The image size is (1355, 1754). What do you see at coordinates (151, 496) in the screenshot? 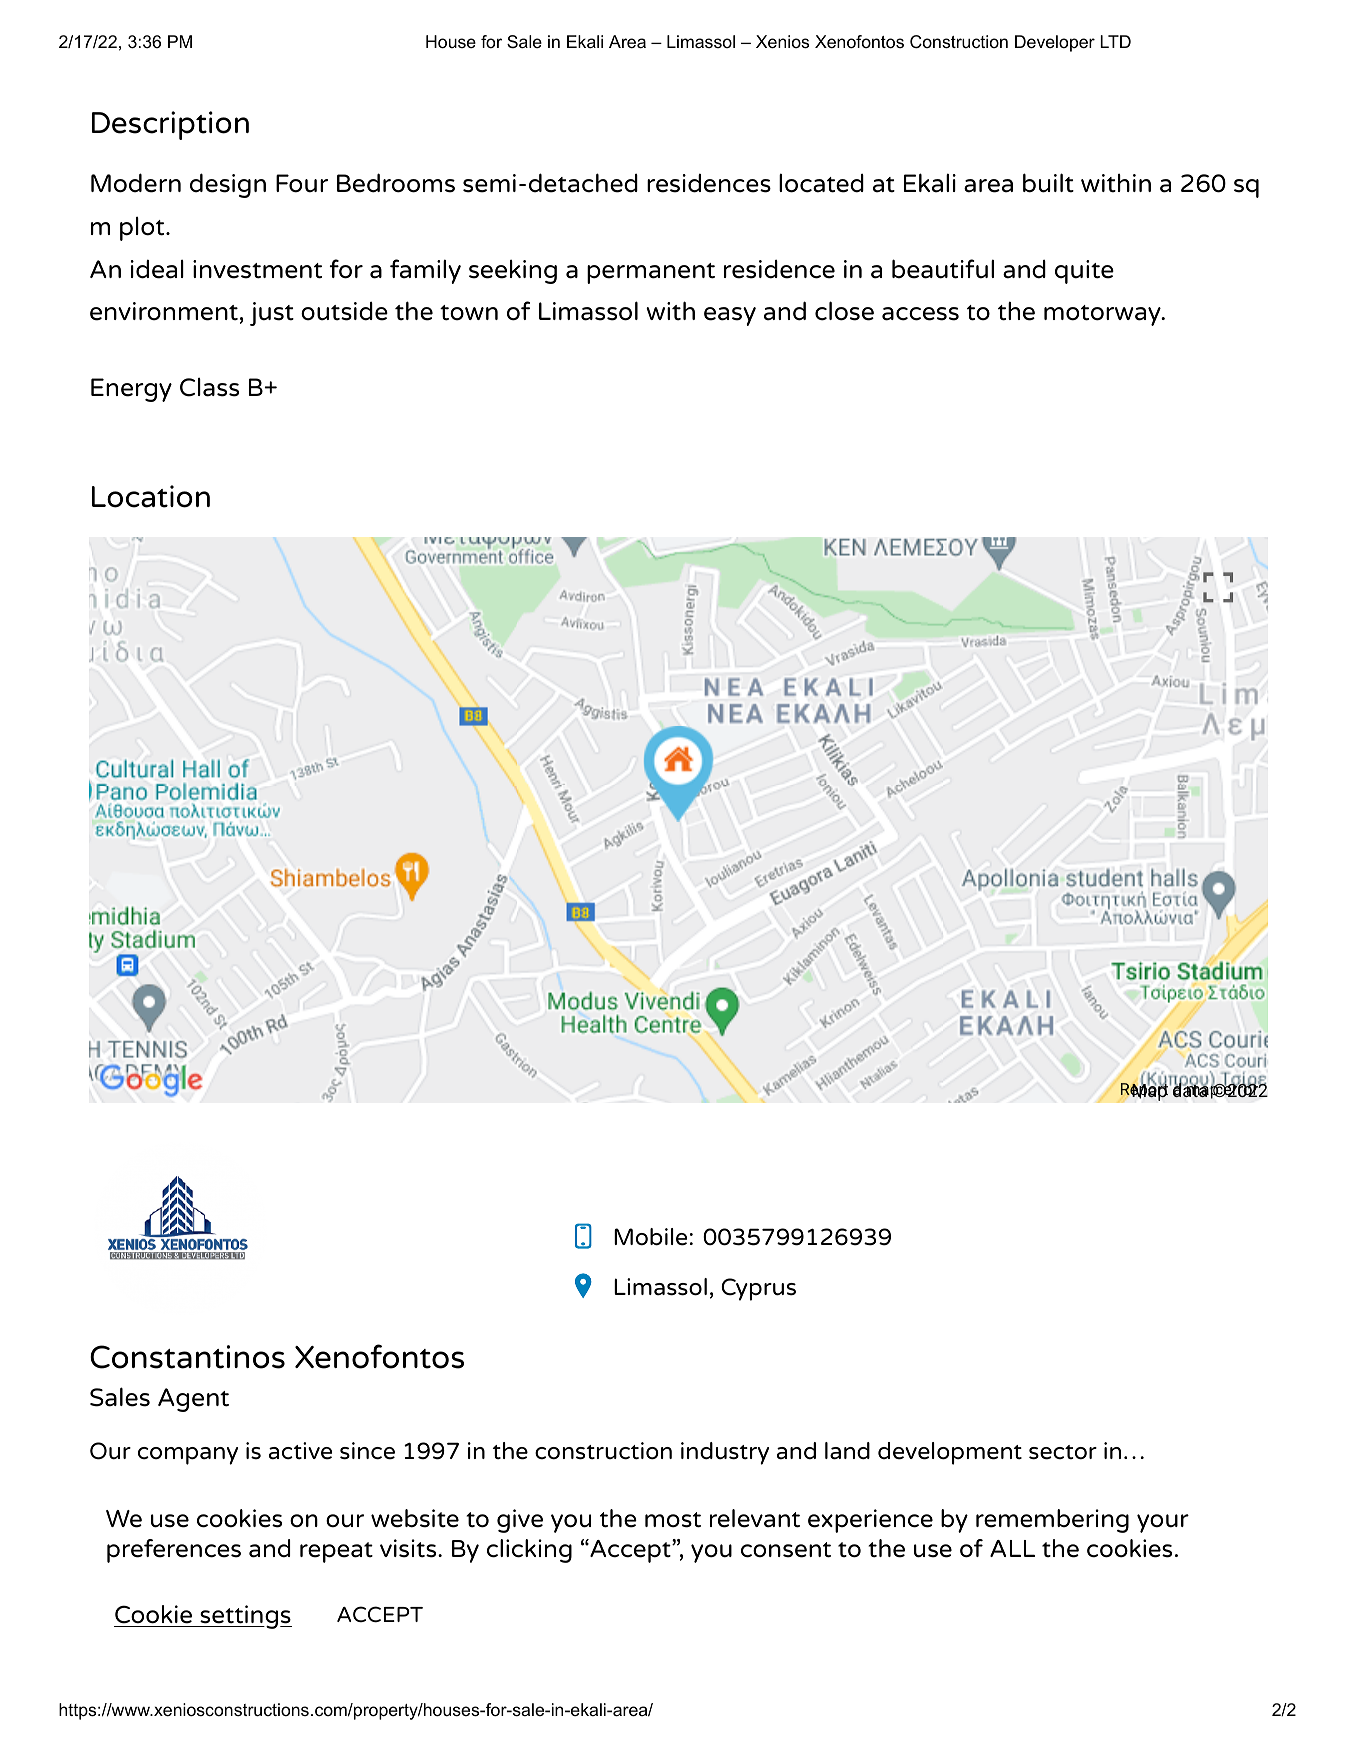
I see `Location` at bounding box center [151, 496].
